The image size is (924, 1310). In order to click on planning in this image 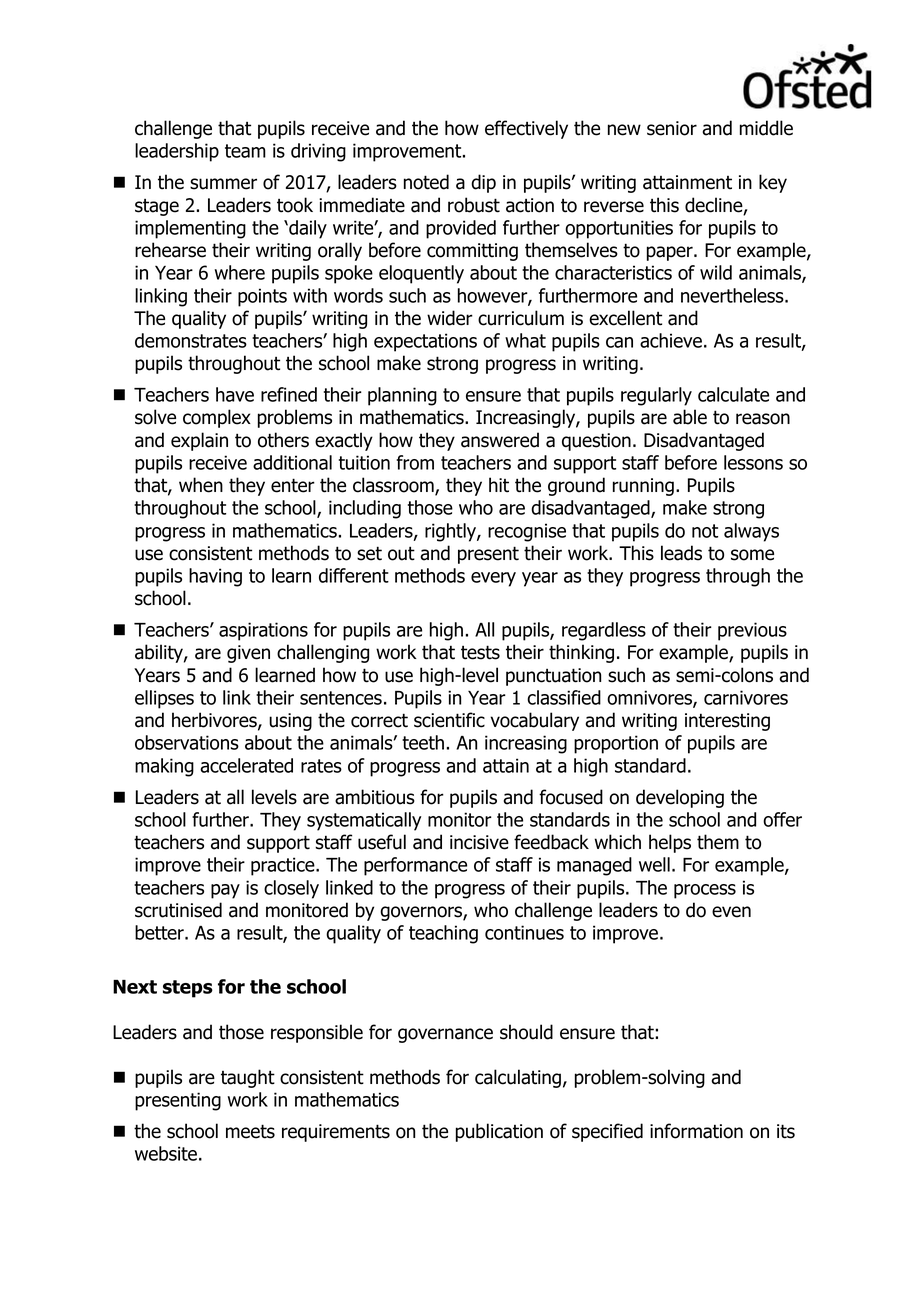, I will do `click(402, 396)`.
